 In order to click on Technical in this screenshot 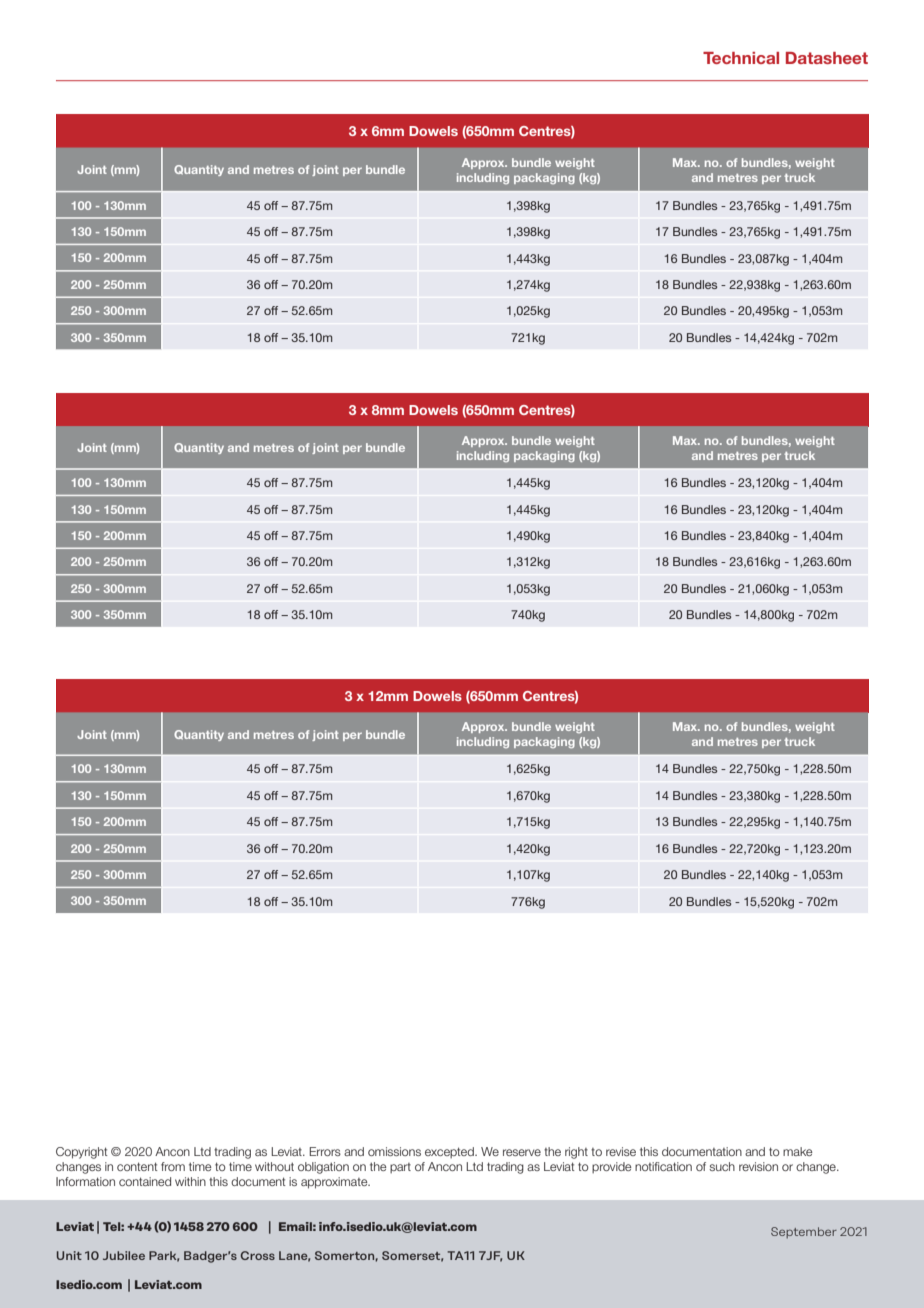, I will do `click(741, 58)`.
